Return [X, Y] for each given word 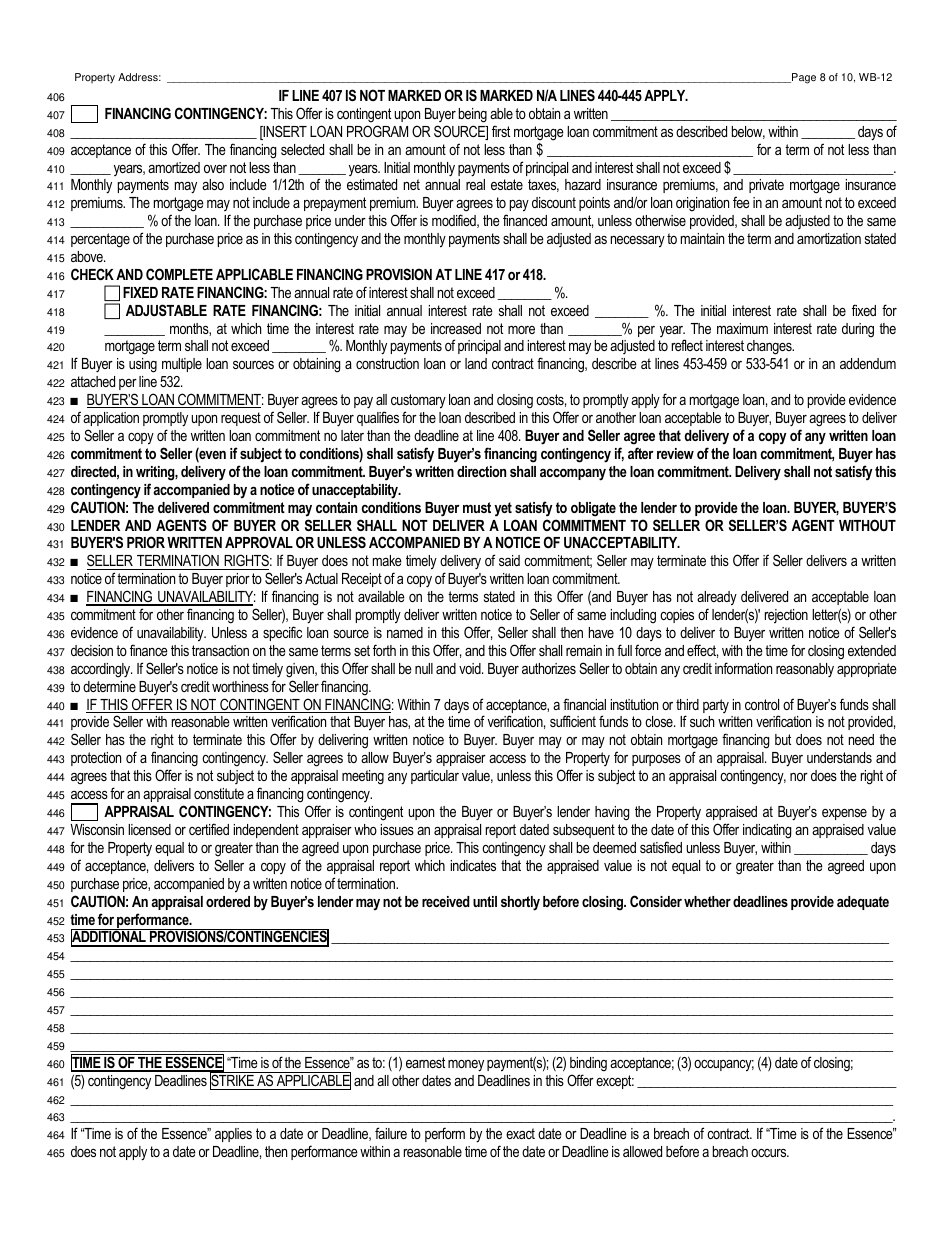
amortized [174, 167]
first [501, 131]
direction [481, 471]
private [766, 186]
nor [799, 777]
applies [233, 1135]
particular [435, 777]
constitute [219, 793]
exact [520, 1133]
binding [588, 1064]
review [675, 453]
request [241, 419]
